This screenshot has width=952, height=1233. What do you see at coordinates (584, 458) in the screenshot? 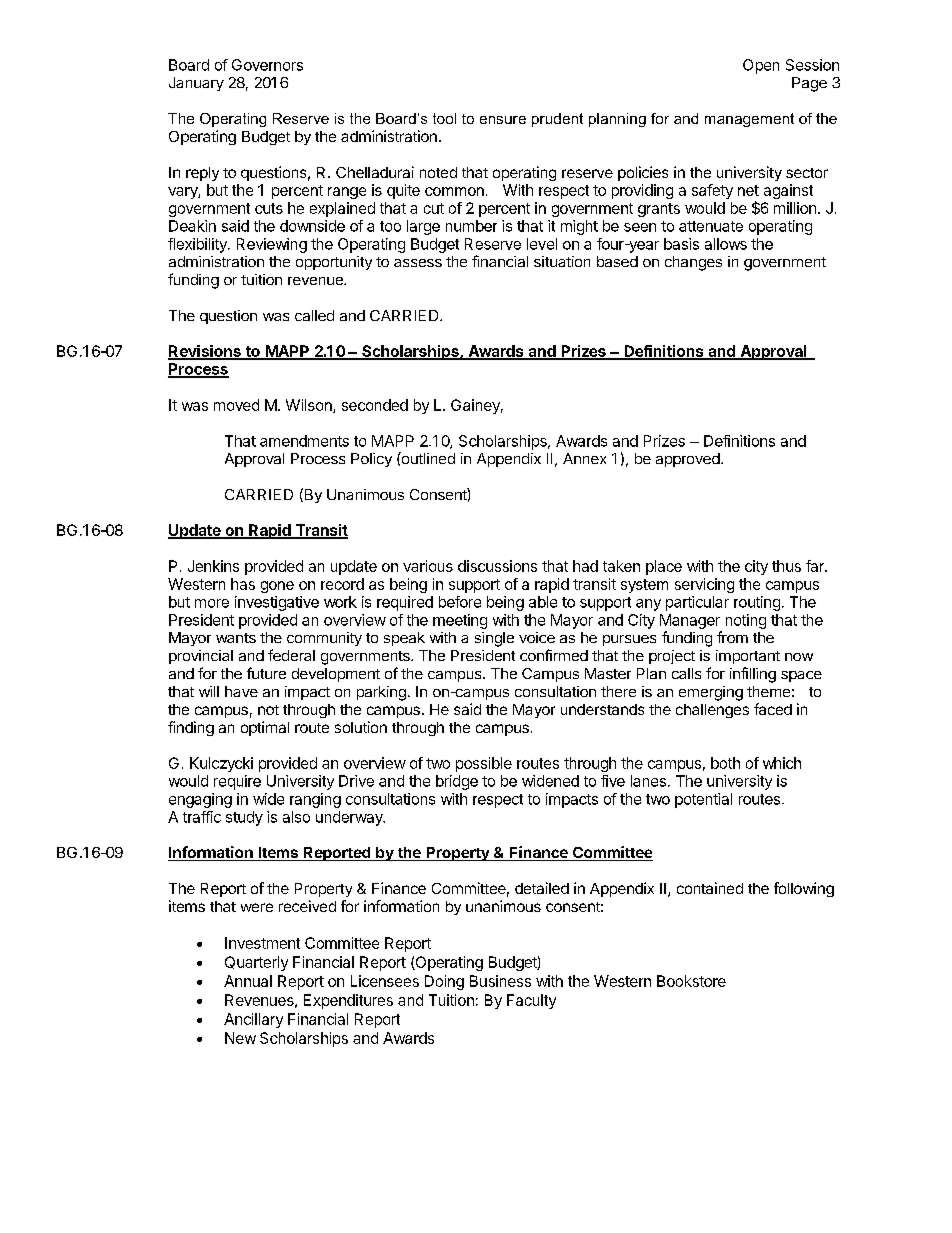
I see `Annex` at bounding box center [584, 458].
